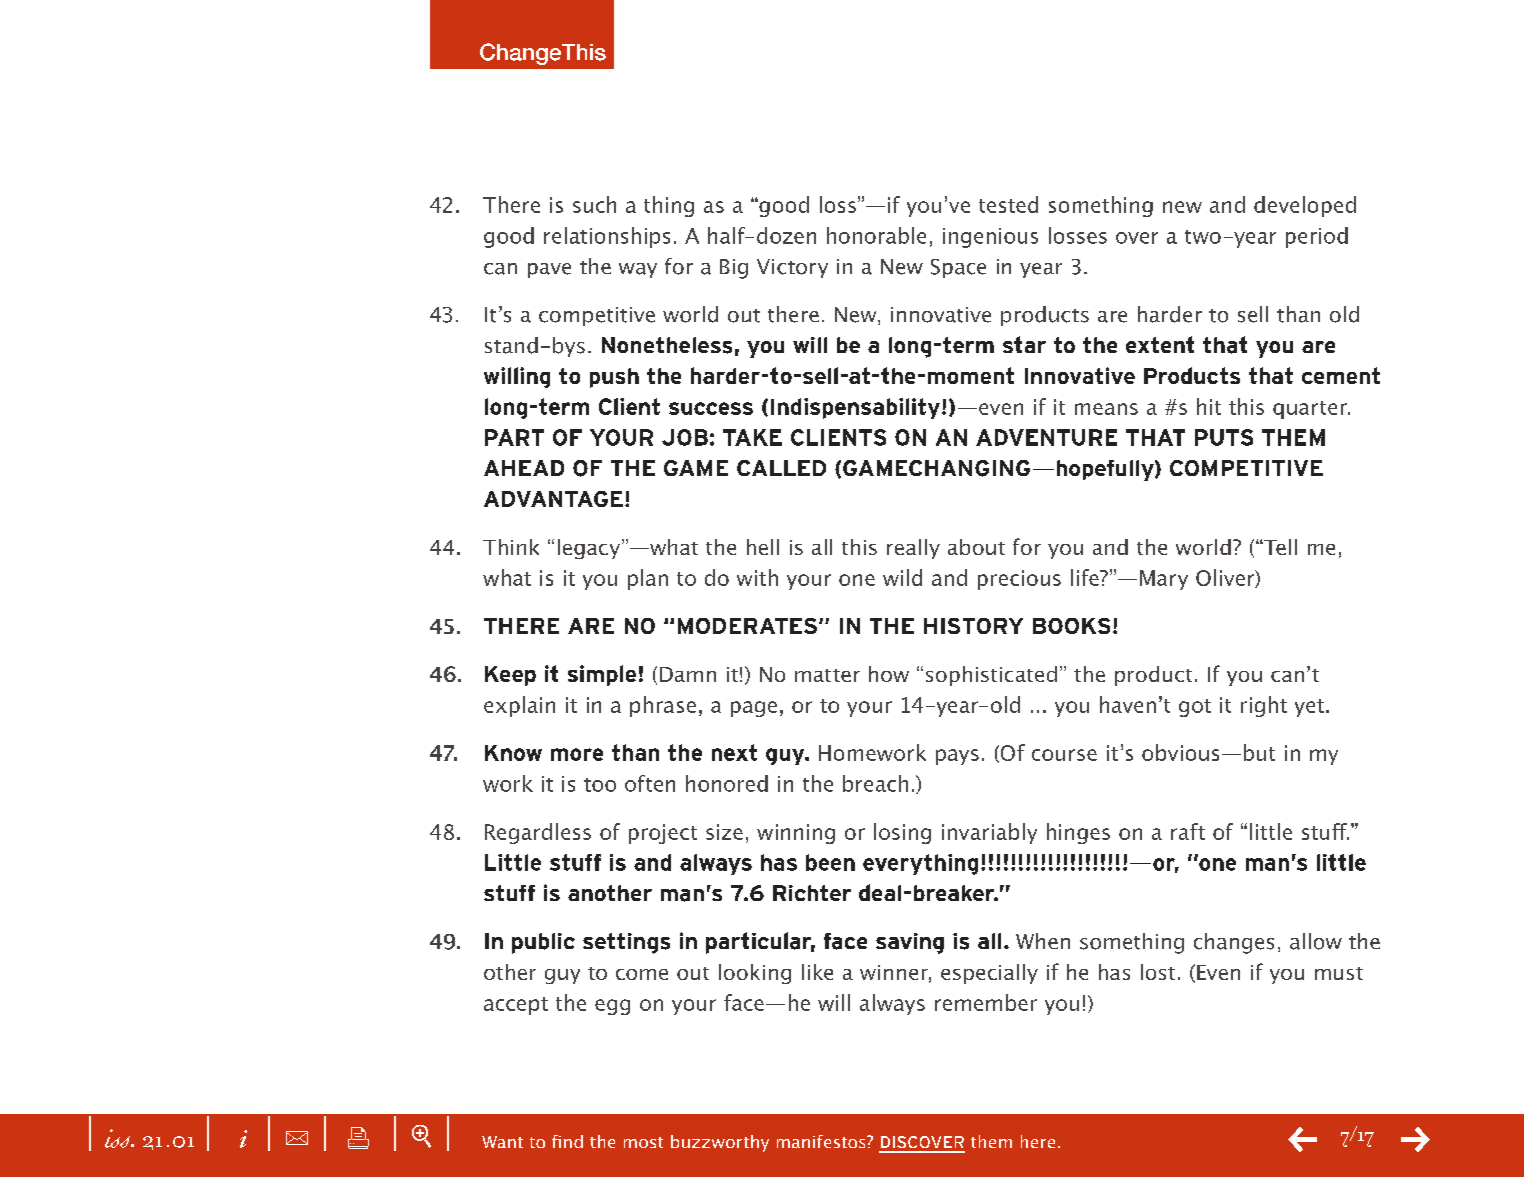 The height and width of the image is (1177, 1524). What do you see at coordinates (543, 943) in the image?
I see `public` at bounding box center [543, 943].
